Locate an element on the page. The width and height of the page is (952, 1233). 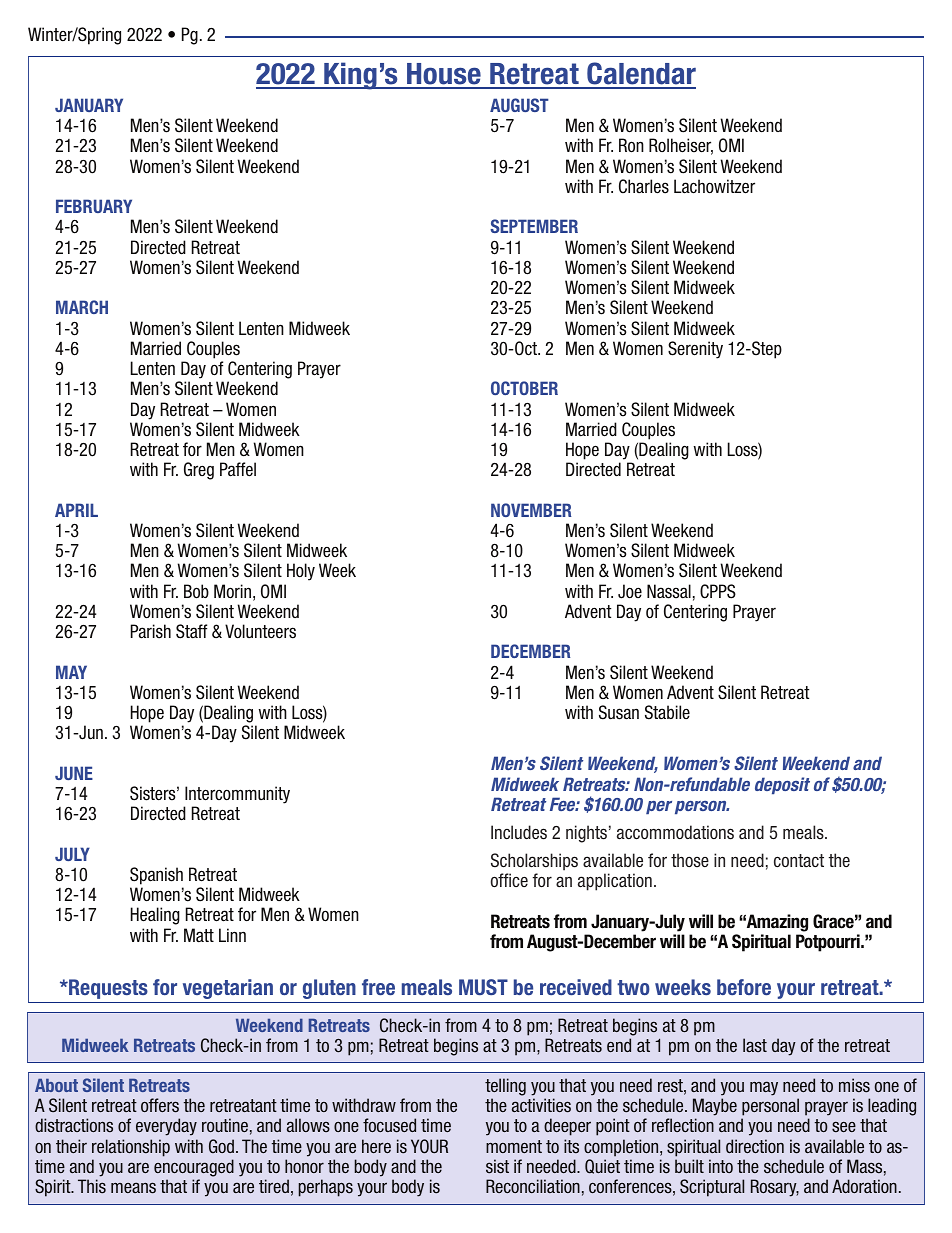
Ron is located at coordinates (631, 145).
